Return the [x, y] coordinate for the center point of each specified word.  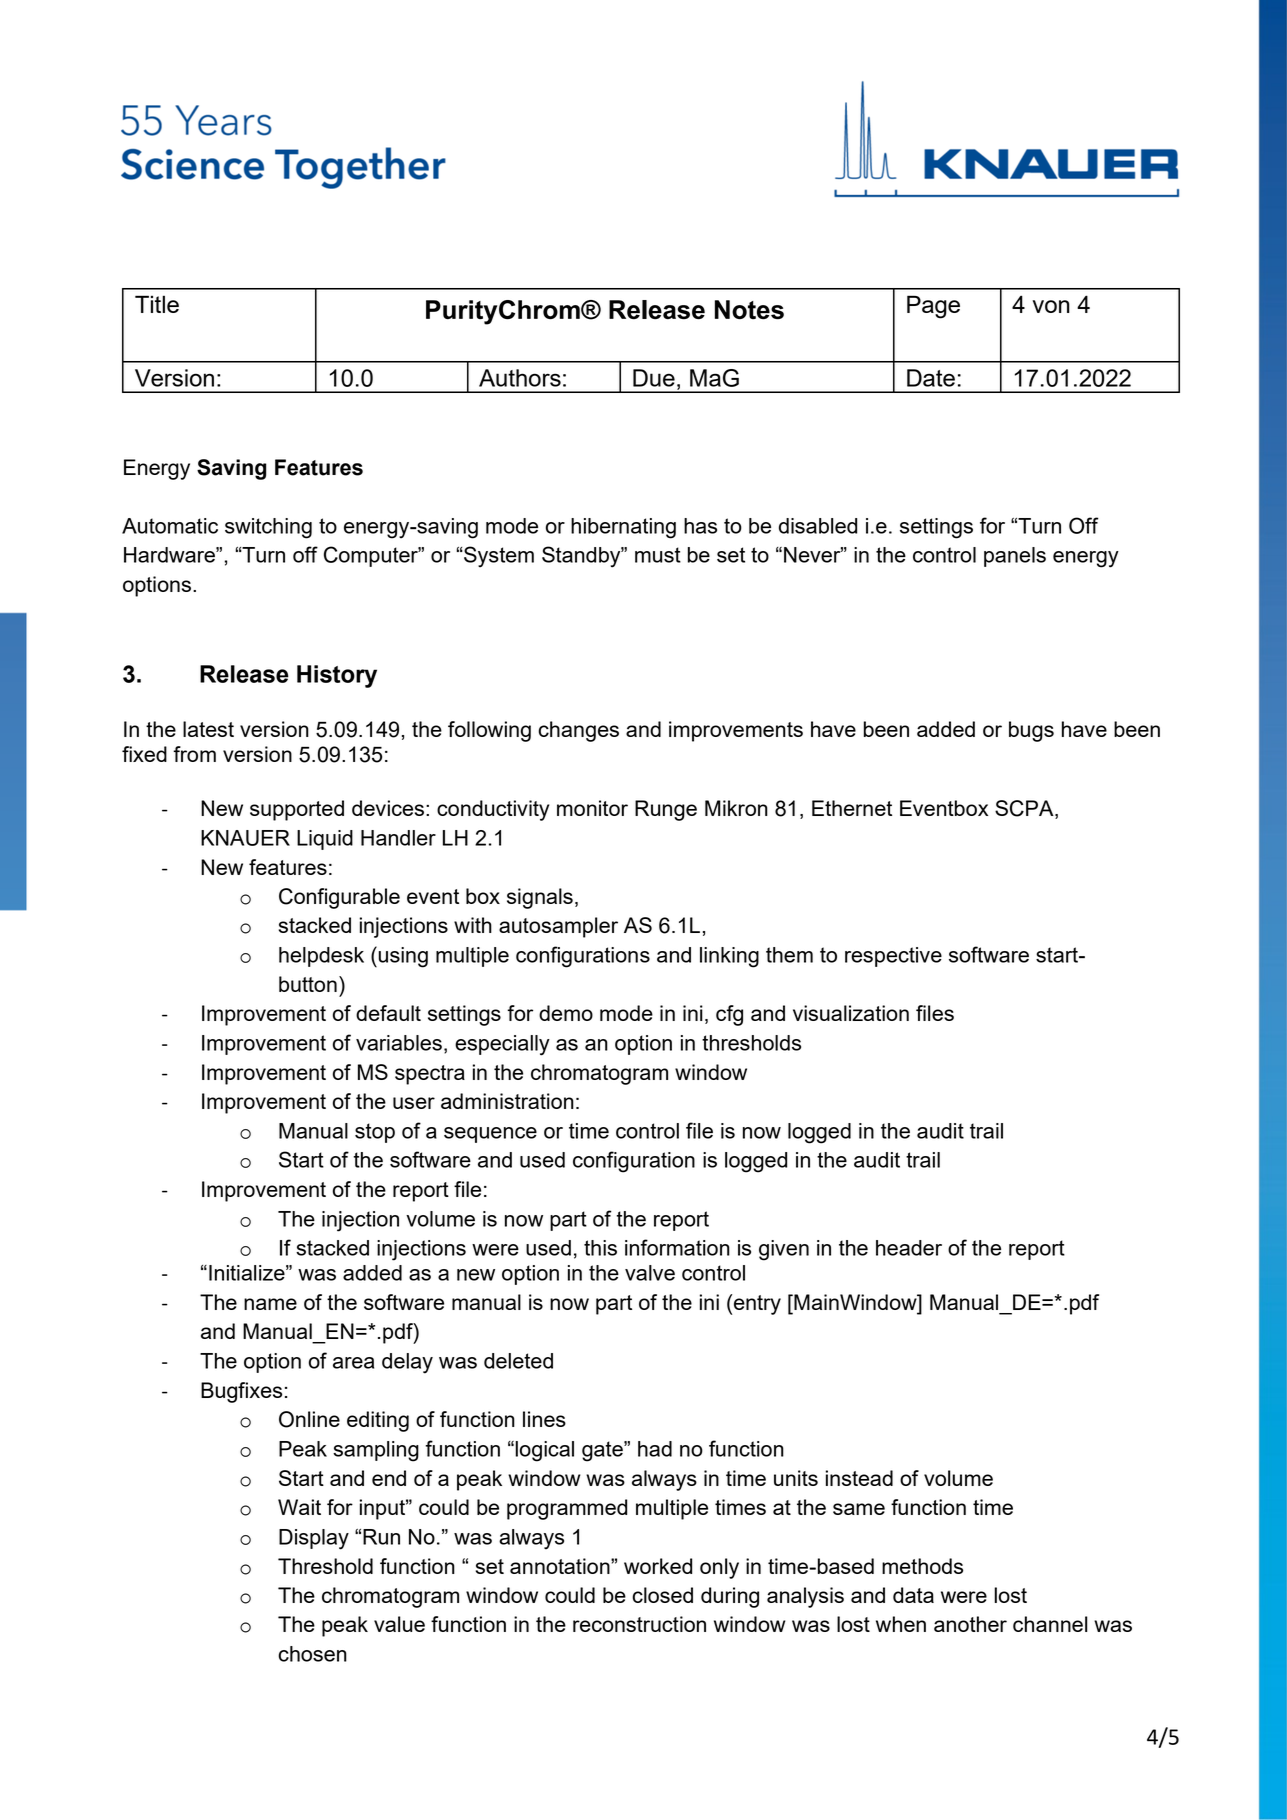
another [970, 1624]
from [194, 754]
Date [931, 378]
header [909, 1248]
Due [654, 378]
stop [375, 1133]
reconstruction [639, 1624]
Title [157, 304]
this [600, 1248]
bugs [1031, 731]
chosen [312, 1654]
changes [578, 731]
